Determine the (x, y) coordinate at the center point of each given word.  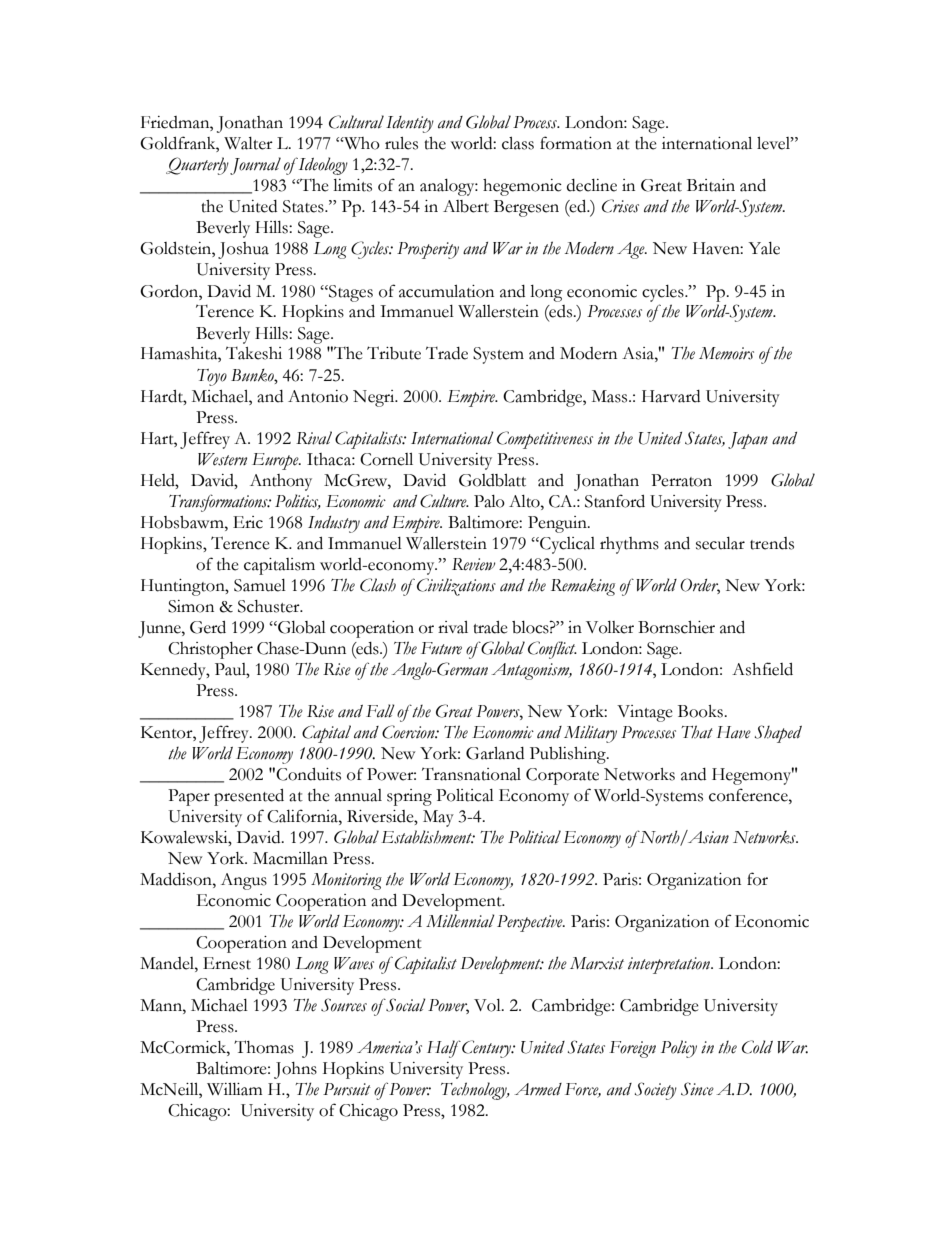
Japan (748, 440)
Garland (495, 753)
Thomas (264, 1047)
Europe (276, 461)
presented (249, 797)
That (697, 732)
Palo (489, 501)
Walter (248, 143)
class (518, 143)
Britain (711, 185)
